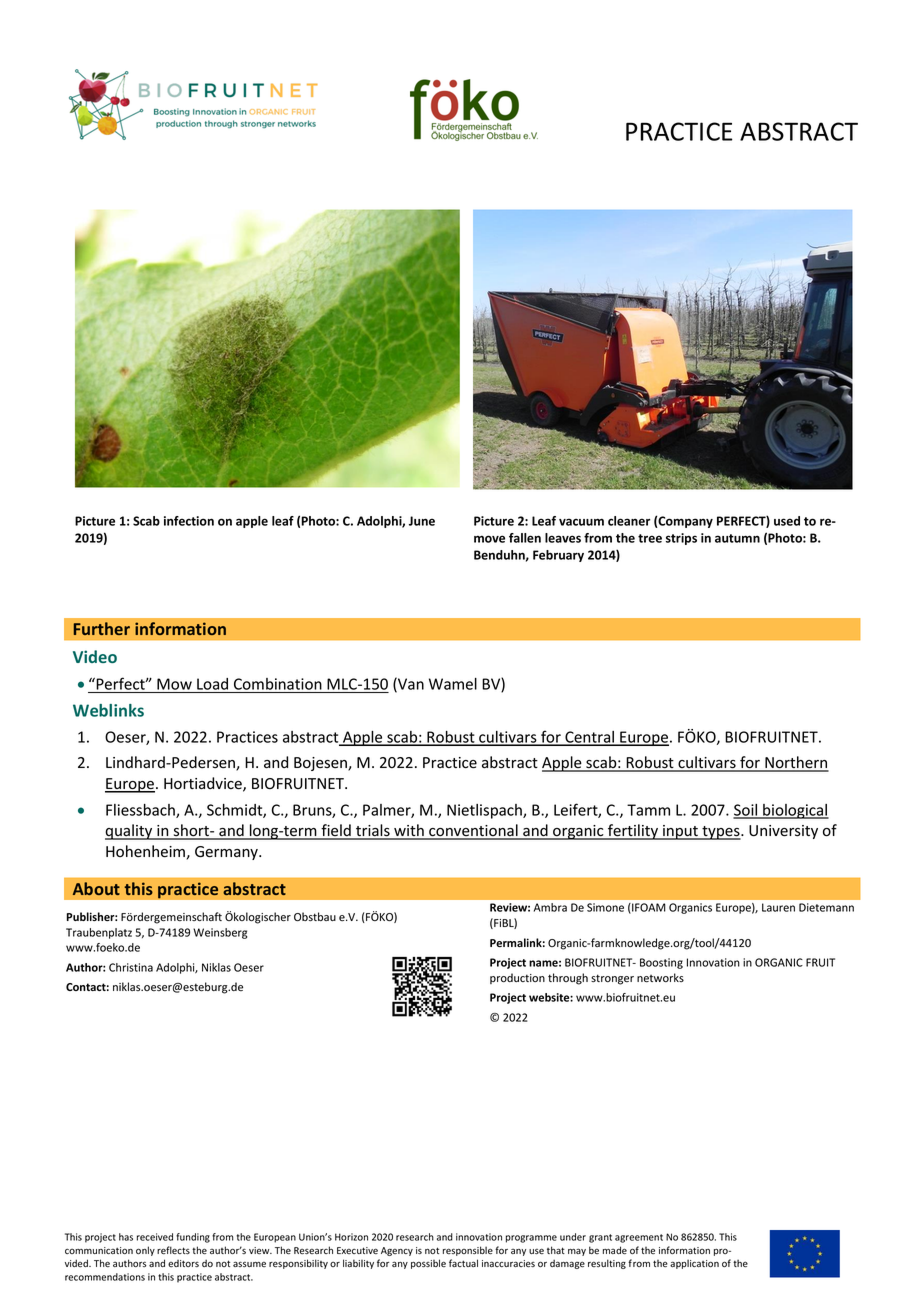 Image resolution: width=924 pixels, height=1308 pixels. What do you see at coordinates (746, 811) in the screenshot?
I see `Soil` at bounding box center [746, 811].
